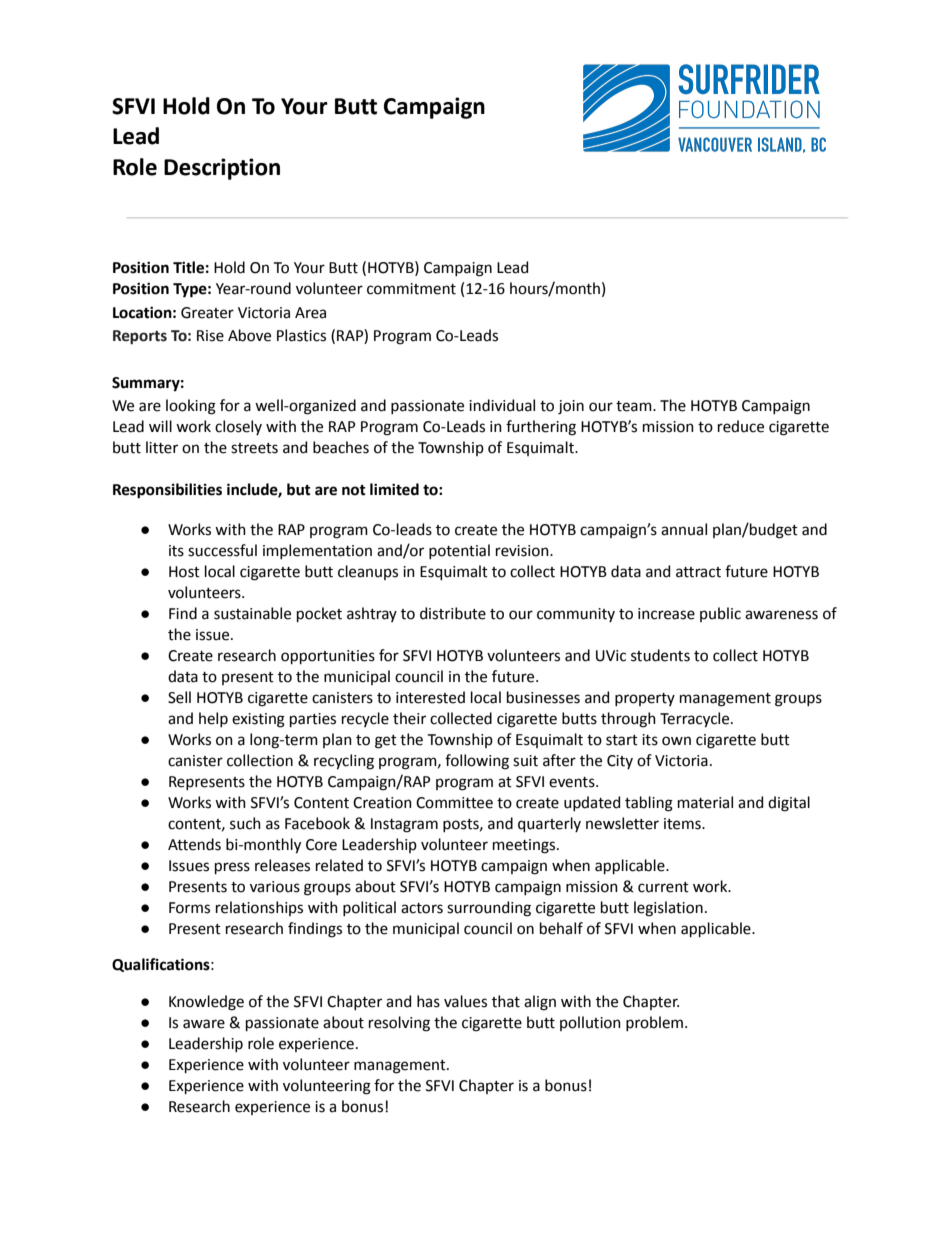  Describe the element at coordinates (206, 1003) in the page. I see `Knowledge` at that location.
